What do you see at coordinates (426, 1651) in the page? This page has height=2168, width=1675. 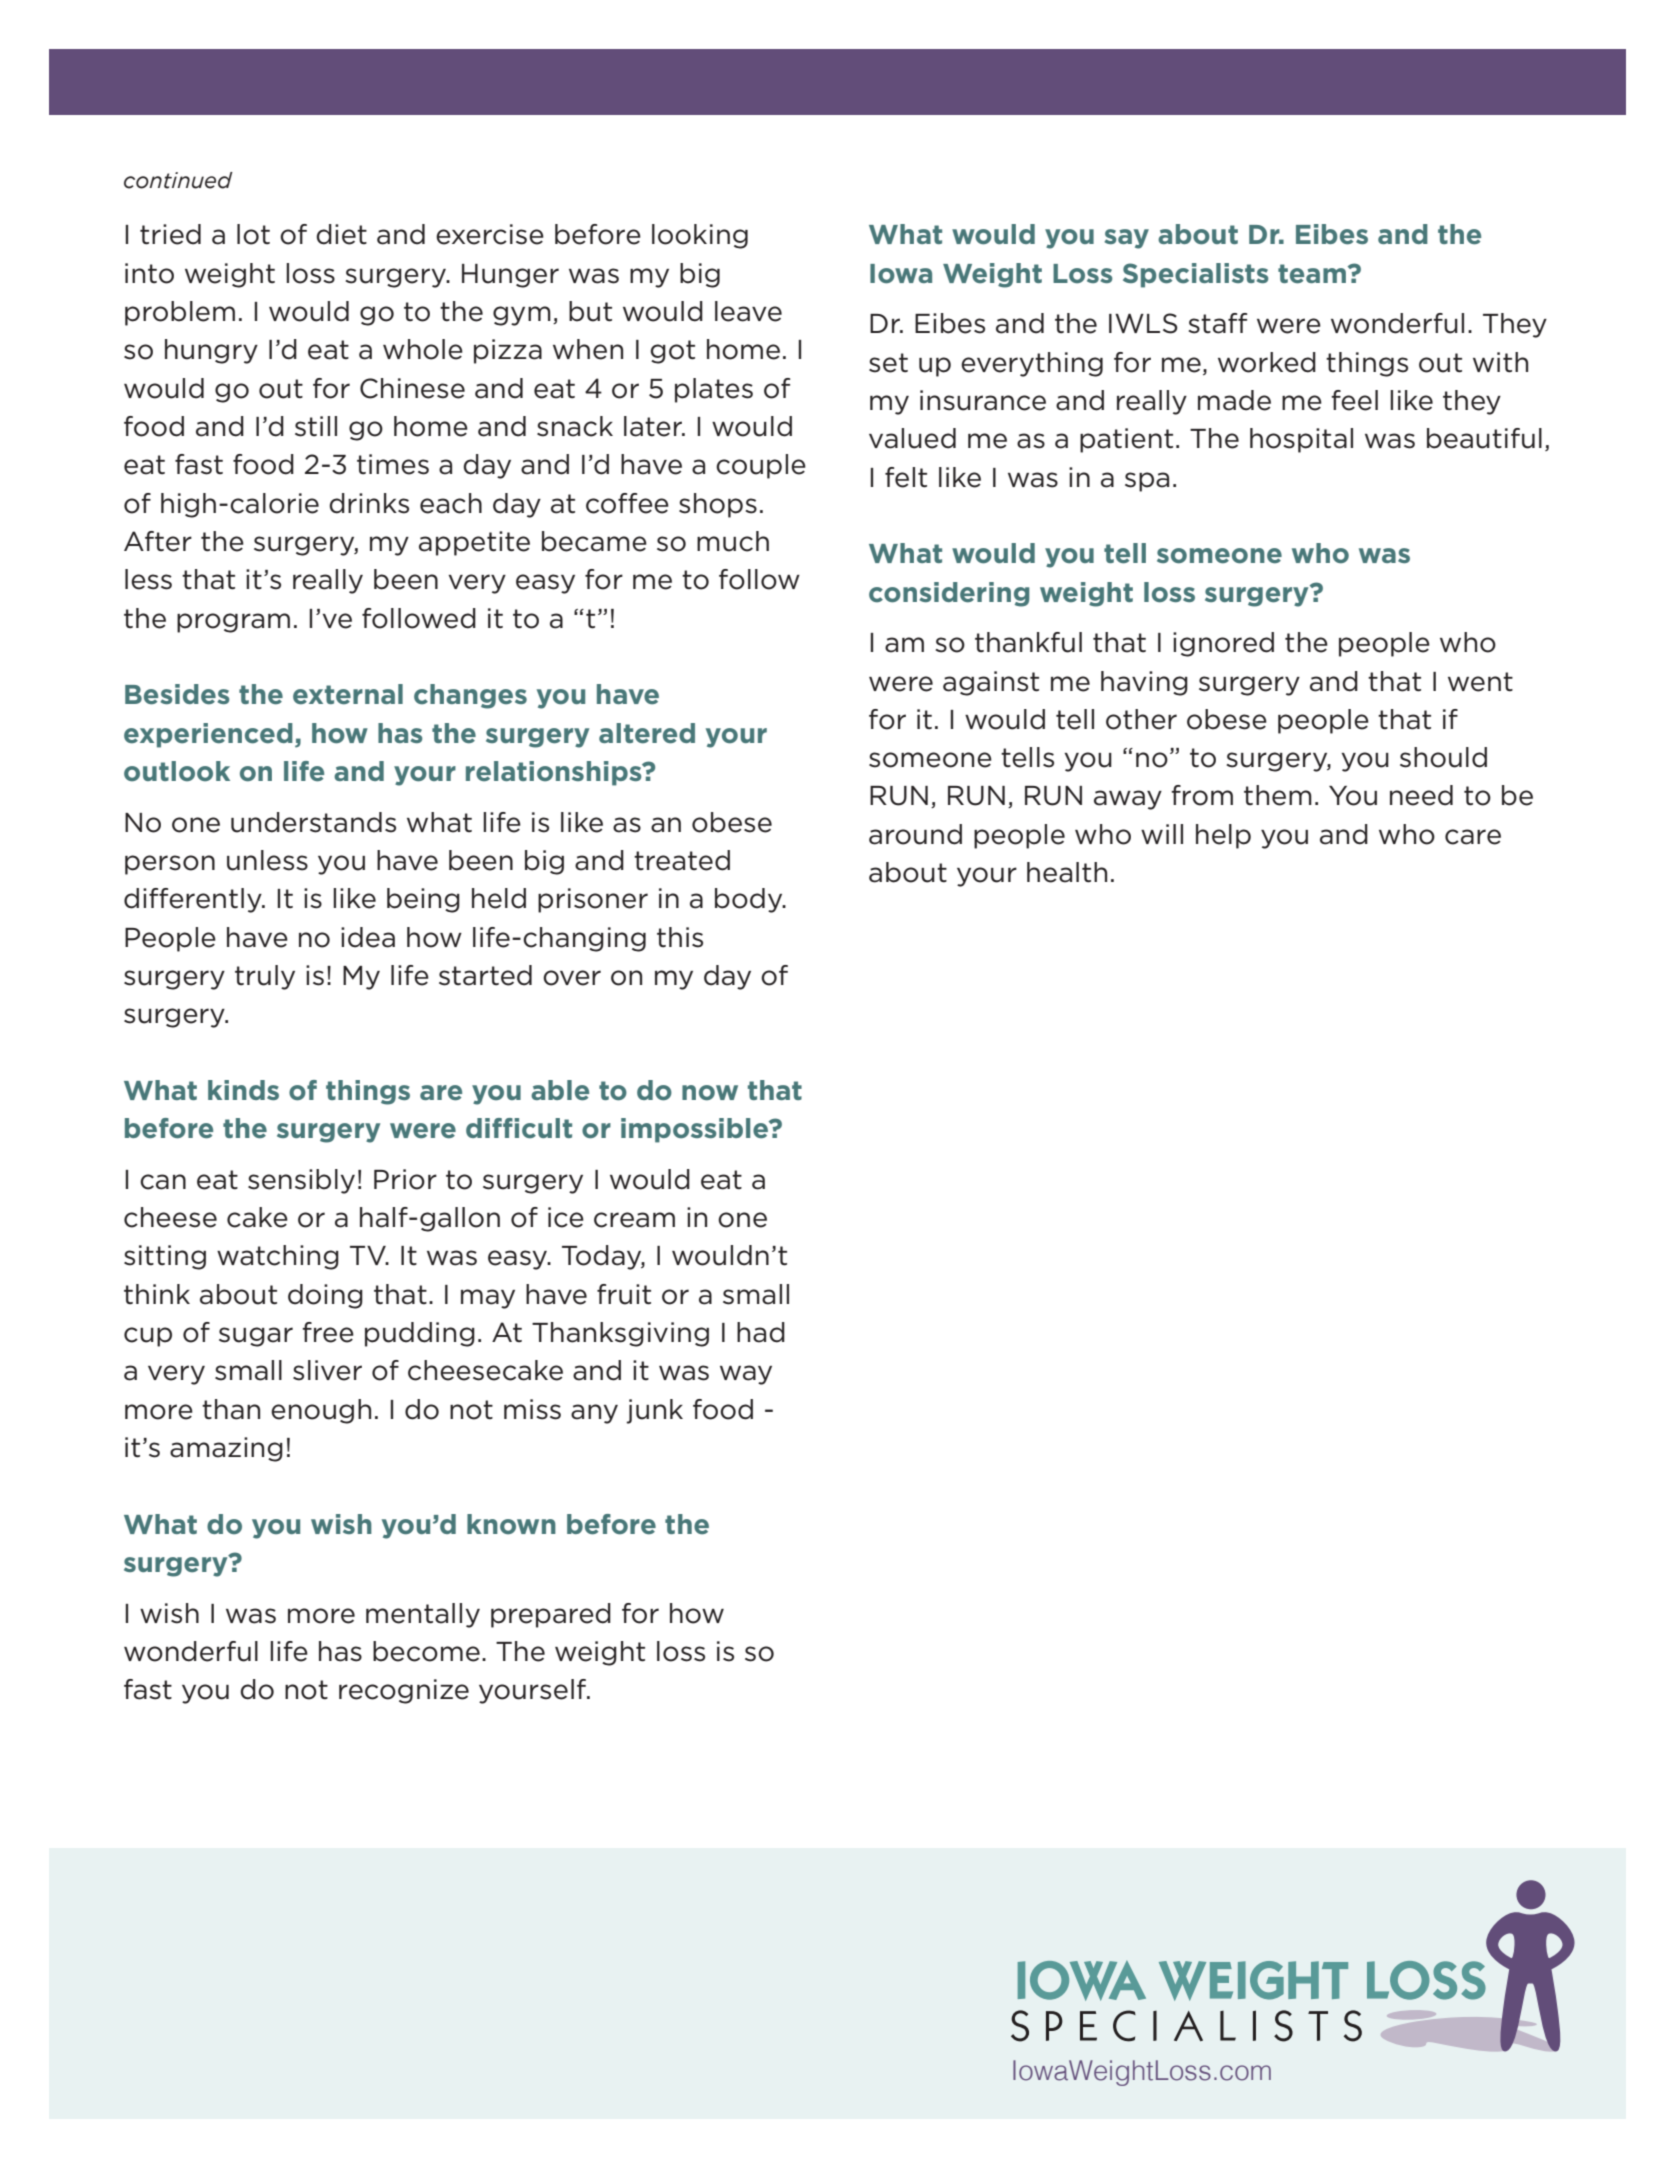 I see `become` at bounding box center [426, 1651].
